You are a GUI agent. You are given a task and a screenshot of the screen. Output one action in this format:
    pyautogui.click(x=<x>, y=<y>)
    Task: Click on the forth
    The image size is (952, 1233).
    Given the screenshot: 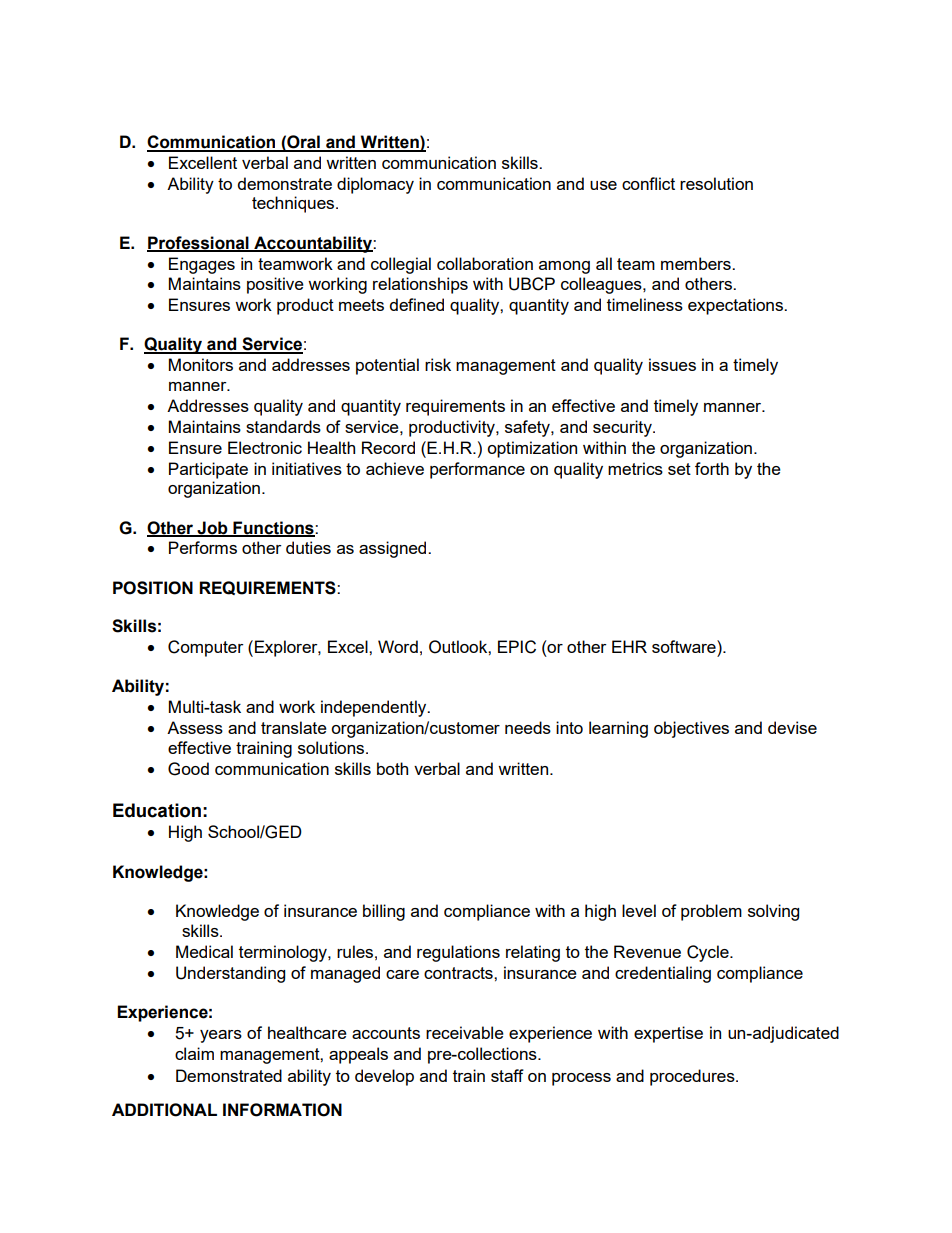 What is the action you would take?
    pyautogui.click(x=712, y=468)
